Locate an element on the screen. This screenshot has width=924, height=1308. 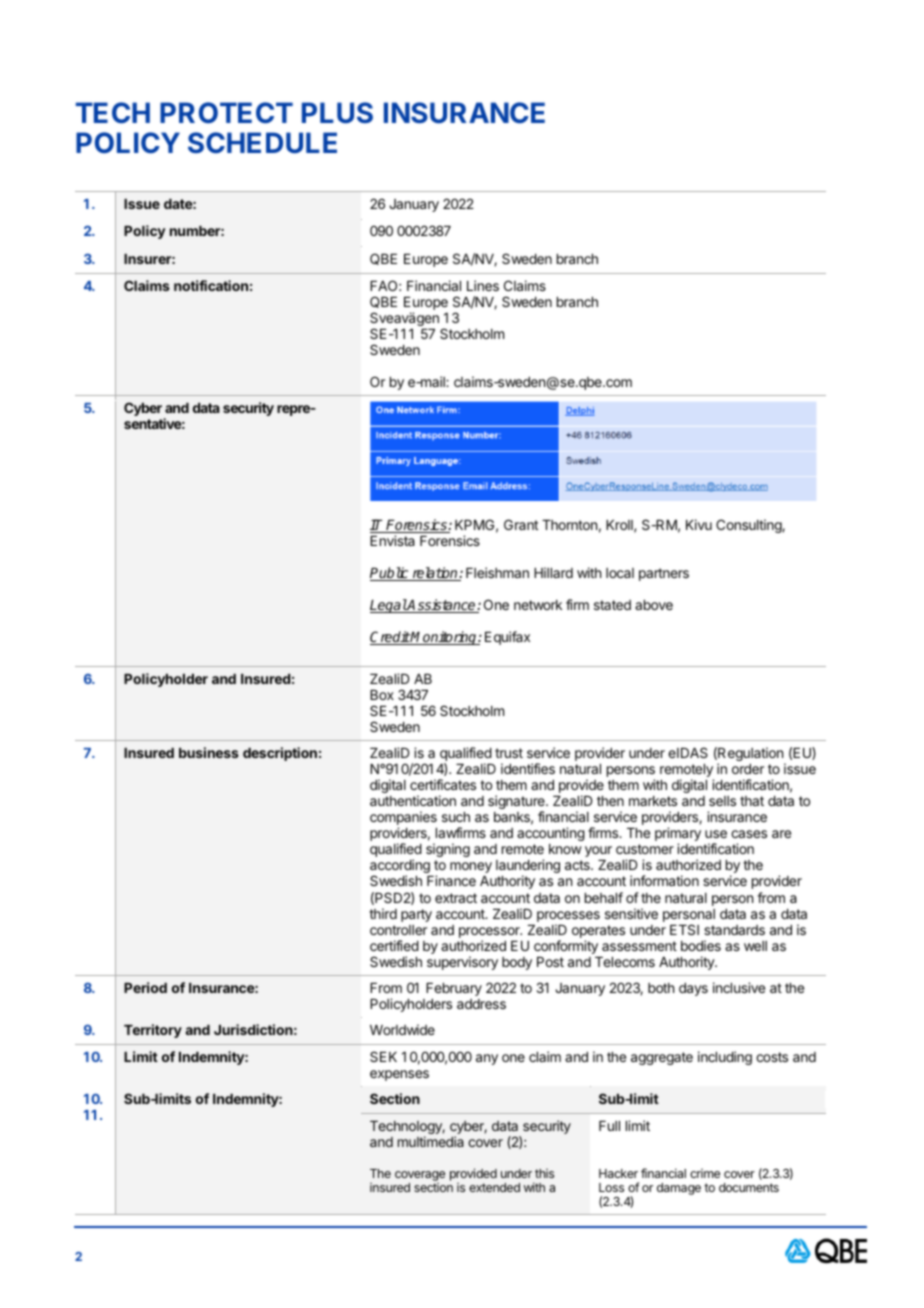
Public is located at coordinates (390, 574).
